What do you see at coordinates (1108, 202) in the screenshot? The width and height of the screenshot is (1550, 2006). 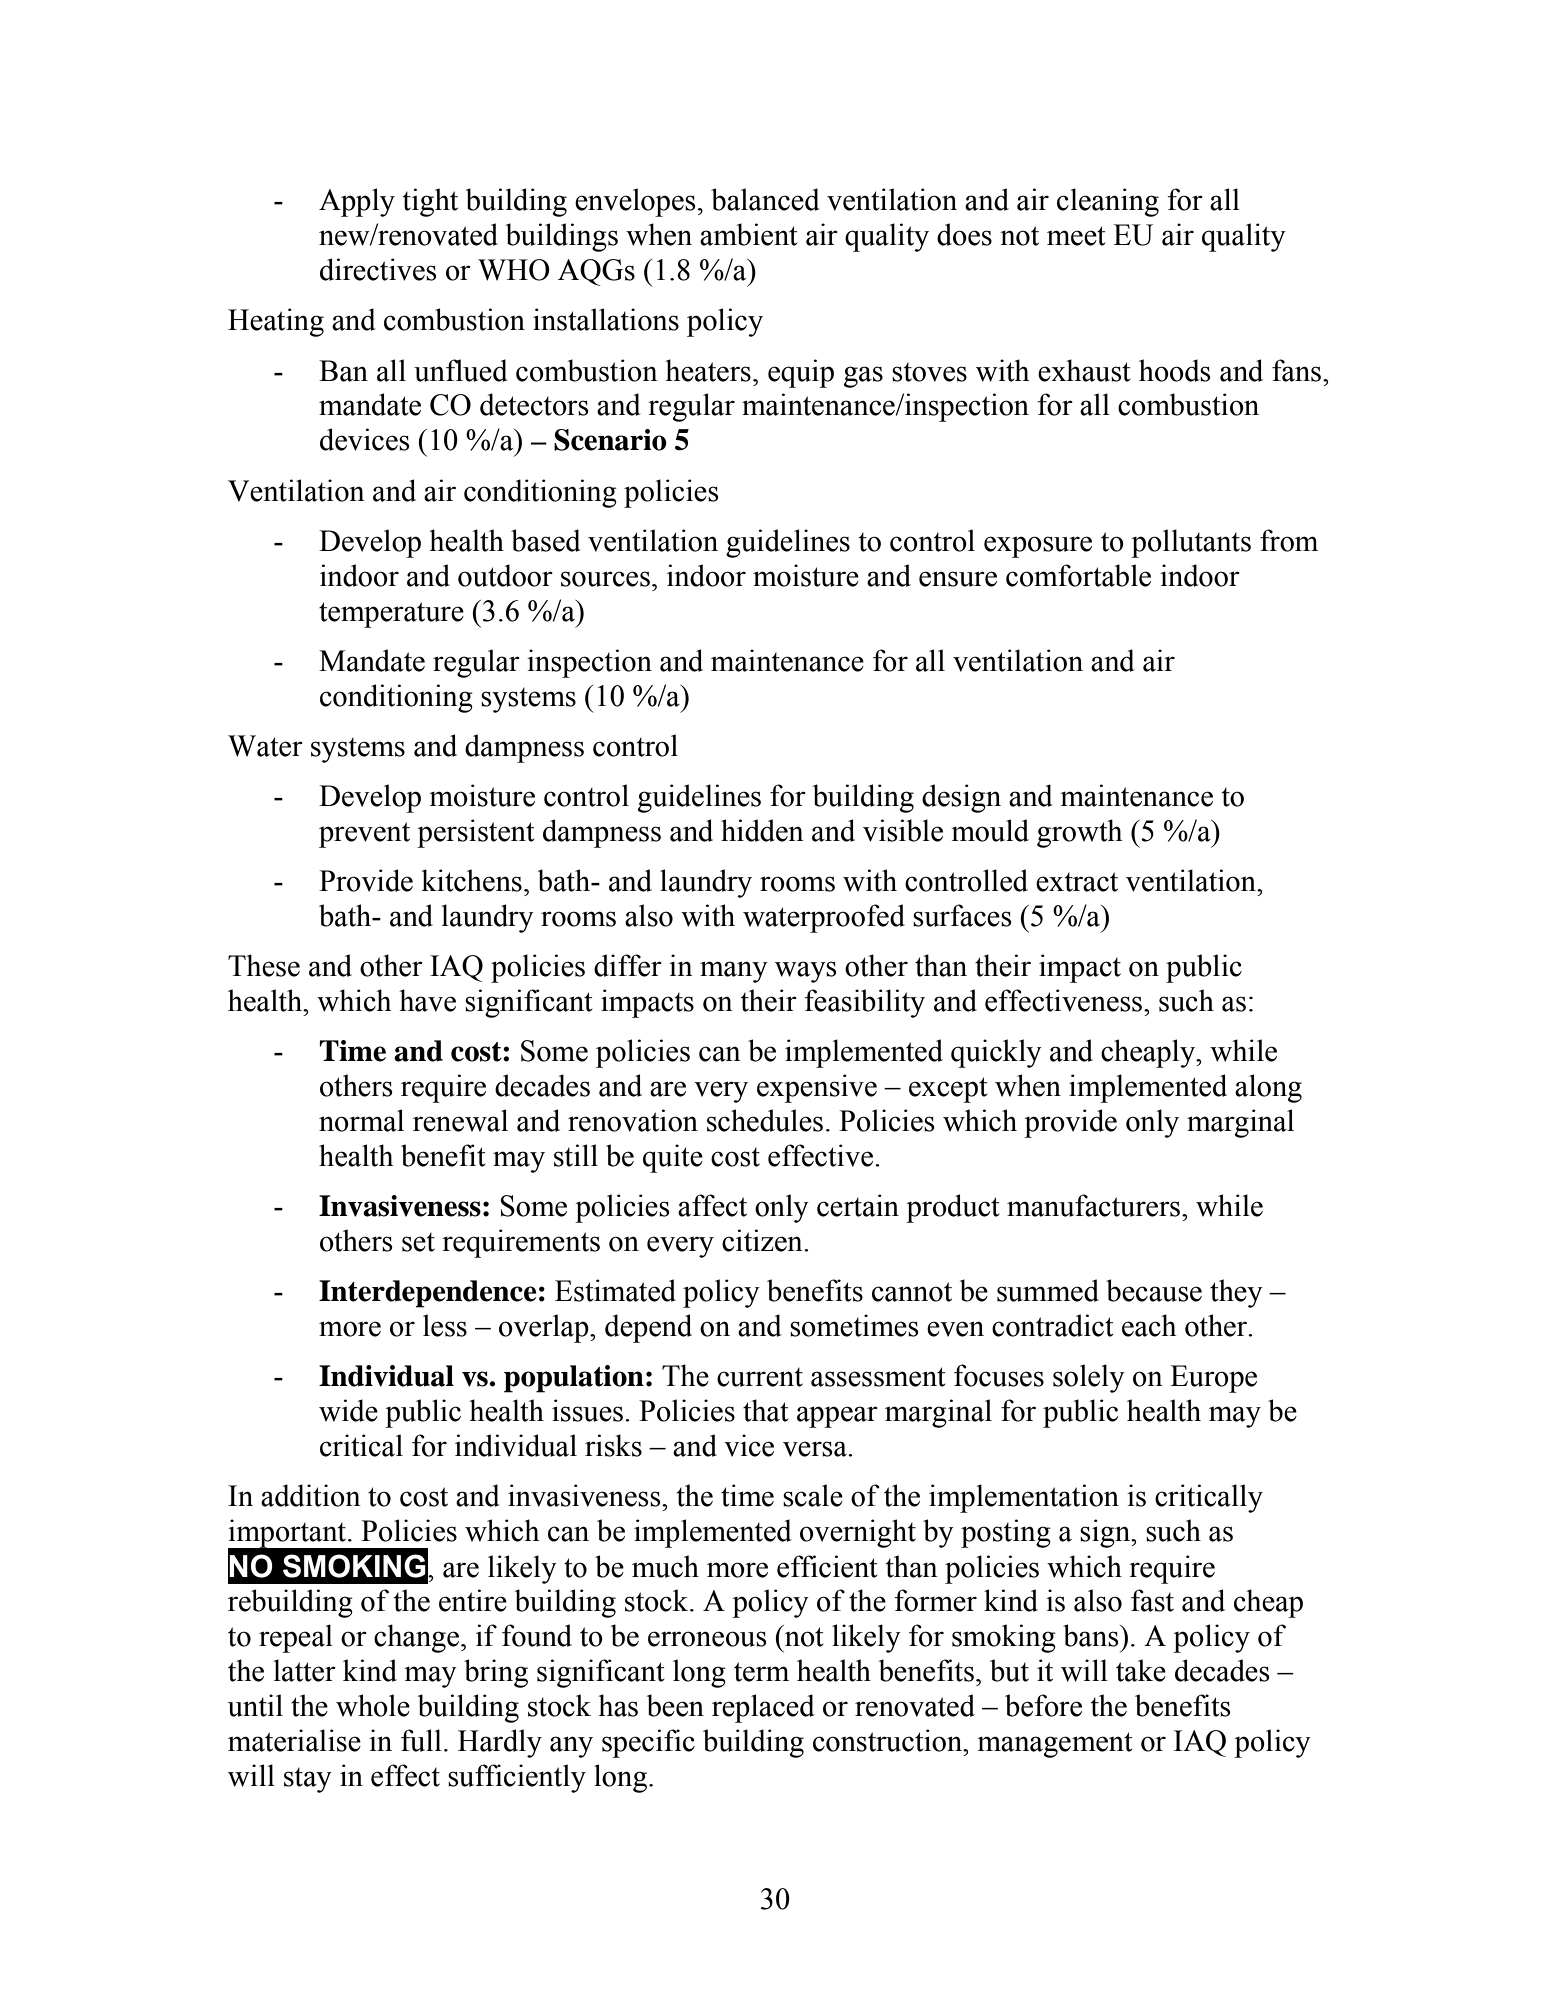 I see `cleaning` at bounding box center [1108, 202].
